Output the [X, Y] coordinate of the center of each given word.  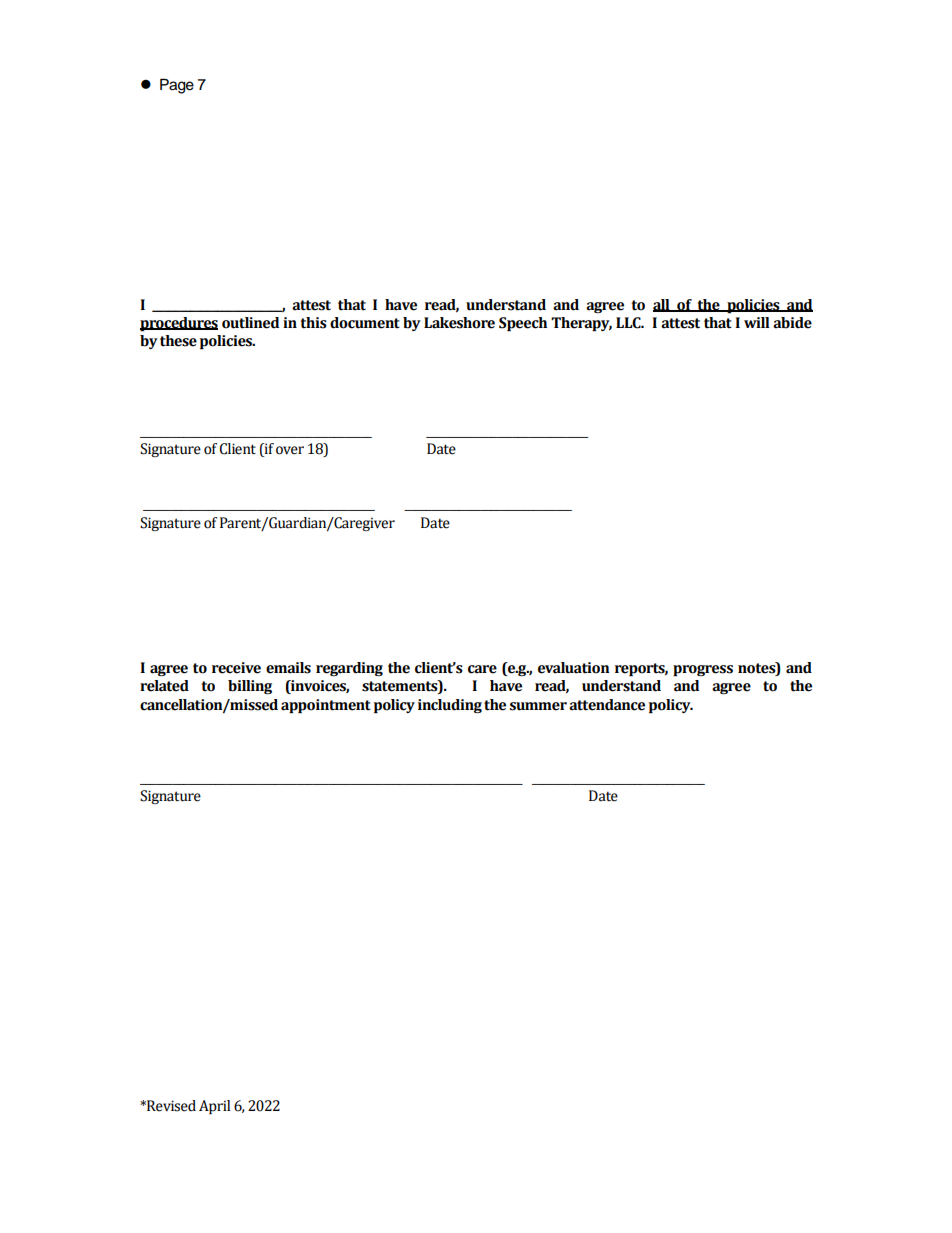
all [662, 305]
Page [177, 86]
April [214, 1107]
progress [703, 670]
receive [236, 668]
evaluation [574, 668]
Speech [523, 324]
